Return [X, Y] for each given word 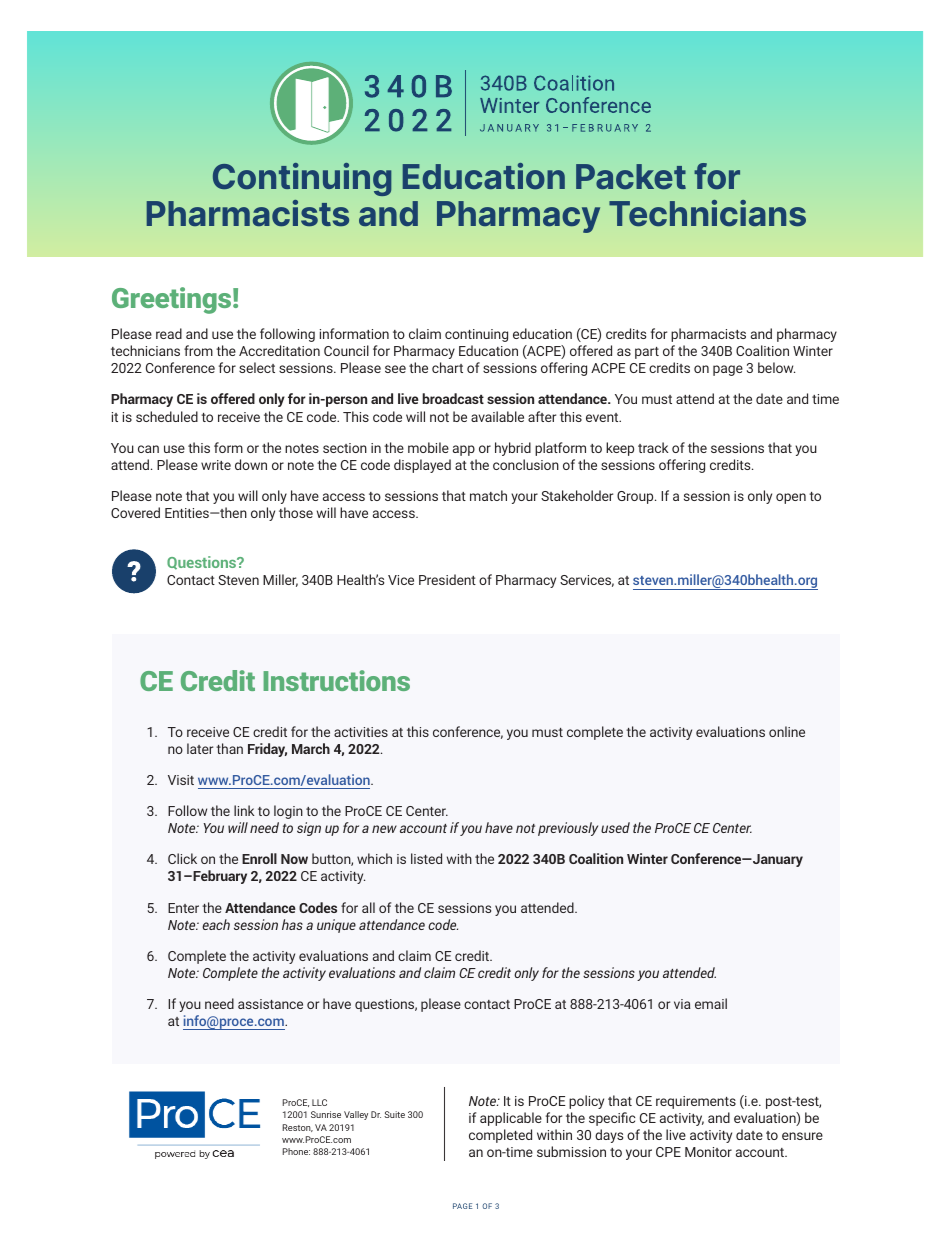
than [229, 748]
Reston [297, 1128]
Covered [135, 512]
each [216, 924]
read [169, 333]
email [711, 1003]
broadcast [453, 398]
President [447, 579]
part [647, 353]
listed [426, 858]
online [787, 731]
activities [361, 732]
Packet [631, 176]
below [776, 367]
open [791, 498]
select [257, 367]
